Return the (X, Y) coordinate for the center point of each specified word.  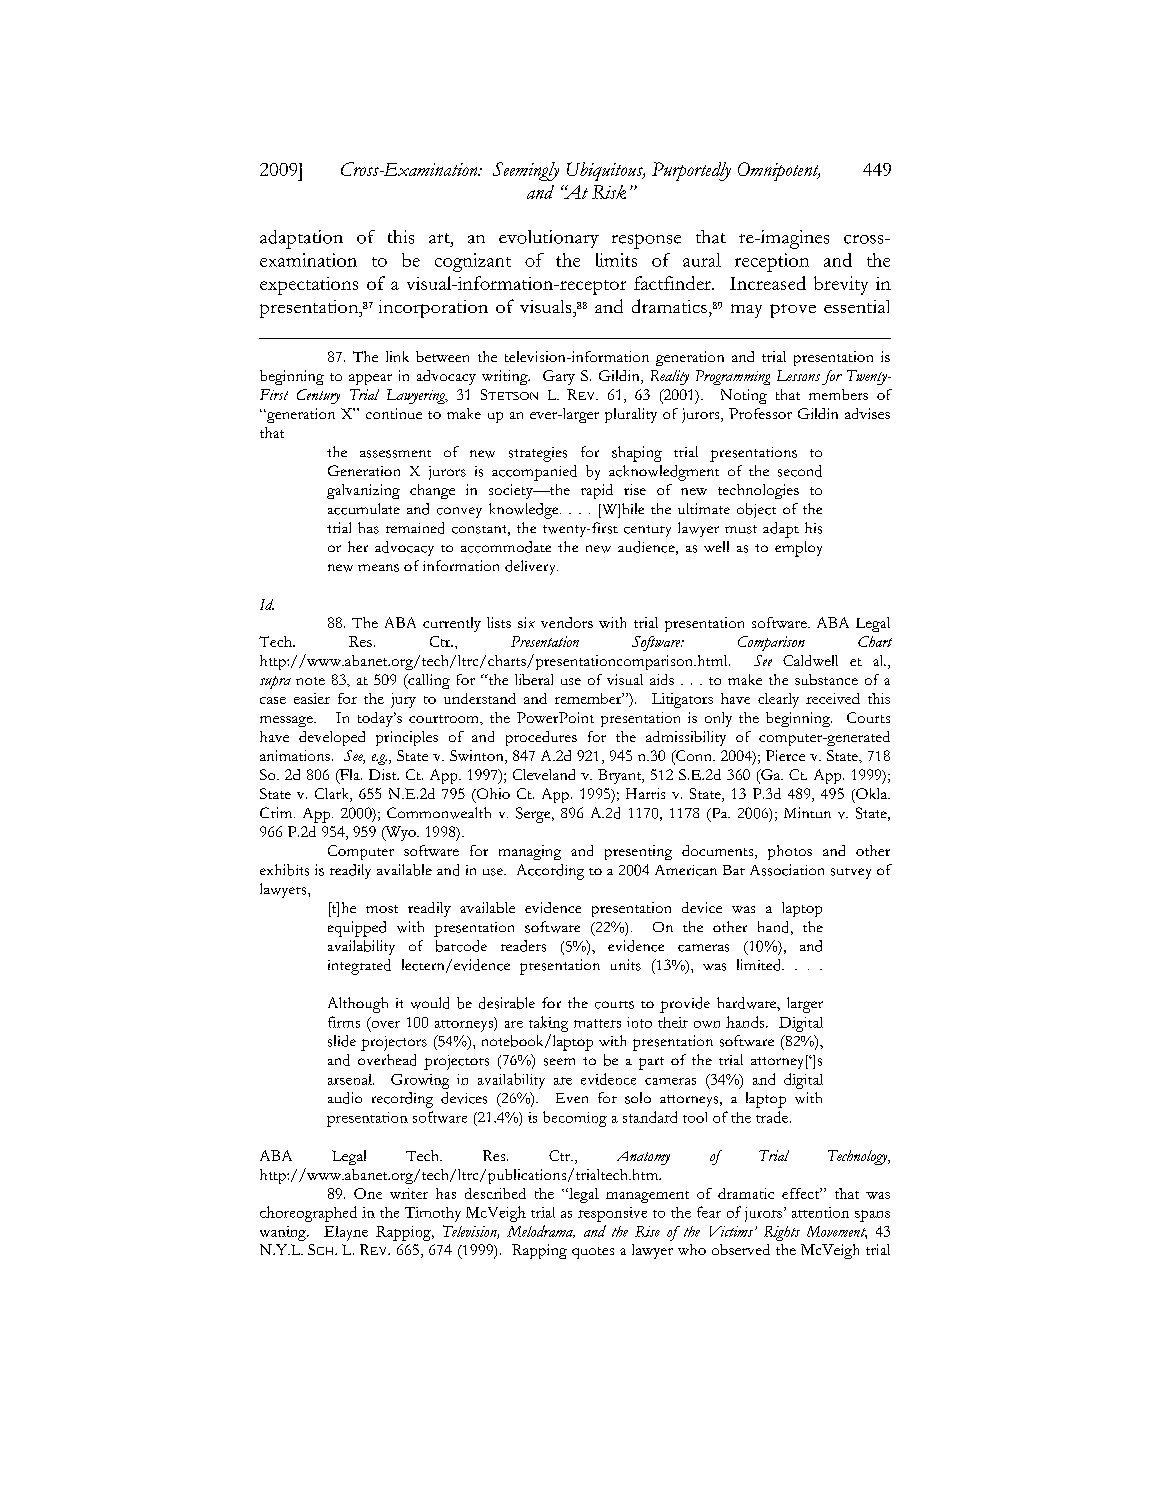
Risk (609, 192)
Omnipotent (779, 171)
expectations (309, 286)
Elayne (346, 1233)
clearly (778, 700)
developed (332, 738)
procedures (541, 738)
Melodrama (541, 1231)
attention (820, 1212)
